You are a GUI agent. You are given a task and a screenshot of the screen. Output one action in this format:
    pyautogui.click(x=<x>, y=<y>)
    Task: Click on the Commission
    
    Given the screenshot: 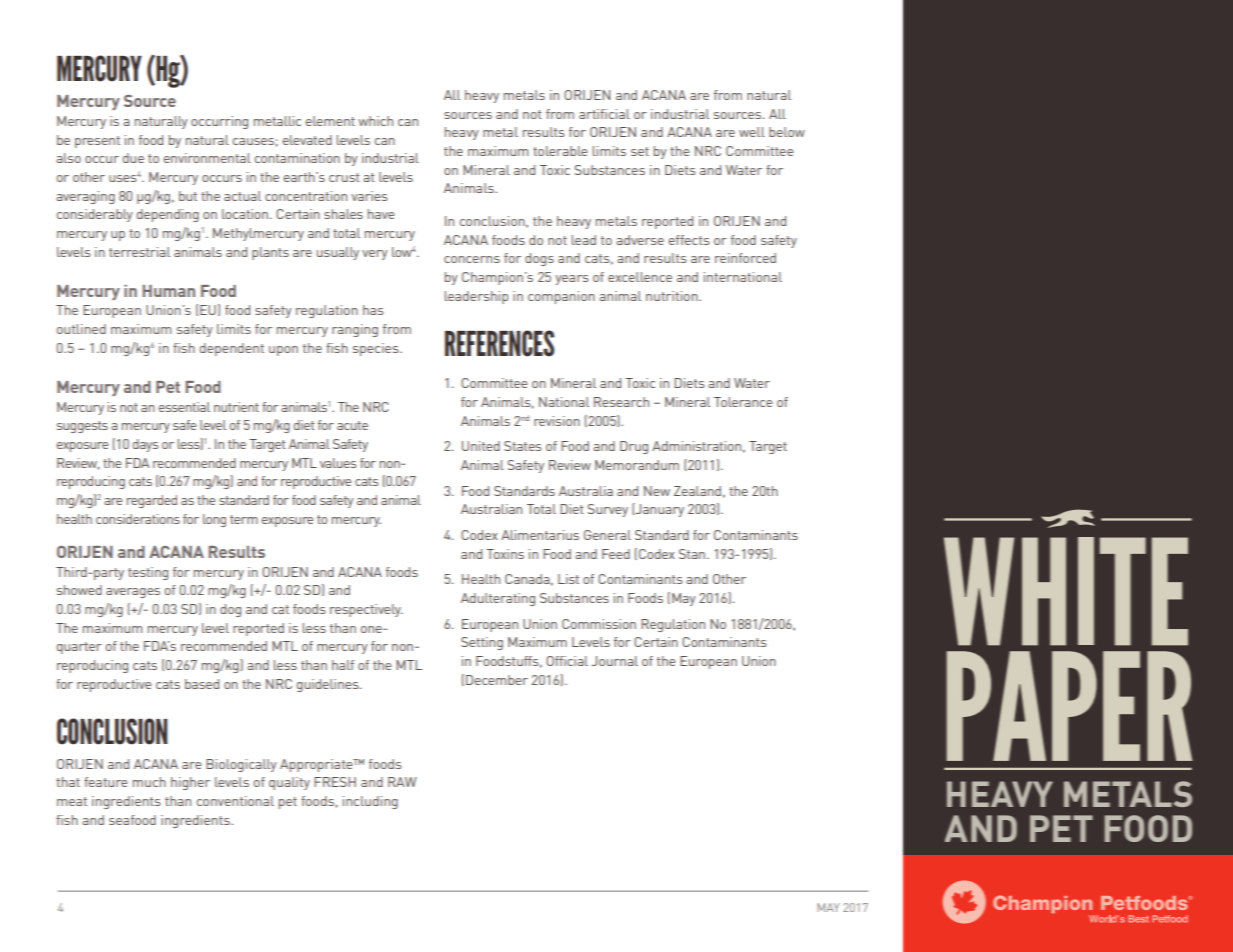 What is the action you would take?
    pyautogui.click(x=599, y=624)
